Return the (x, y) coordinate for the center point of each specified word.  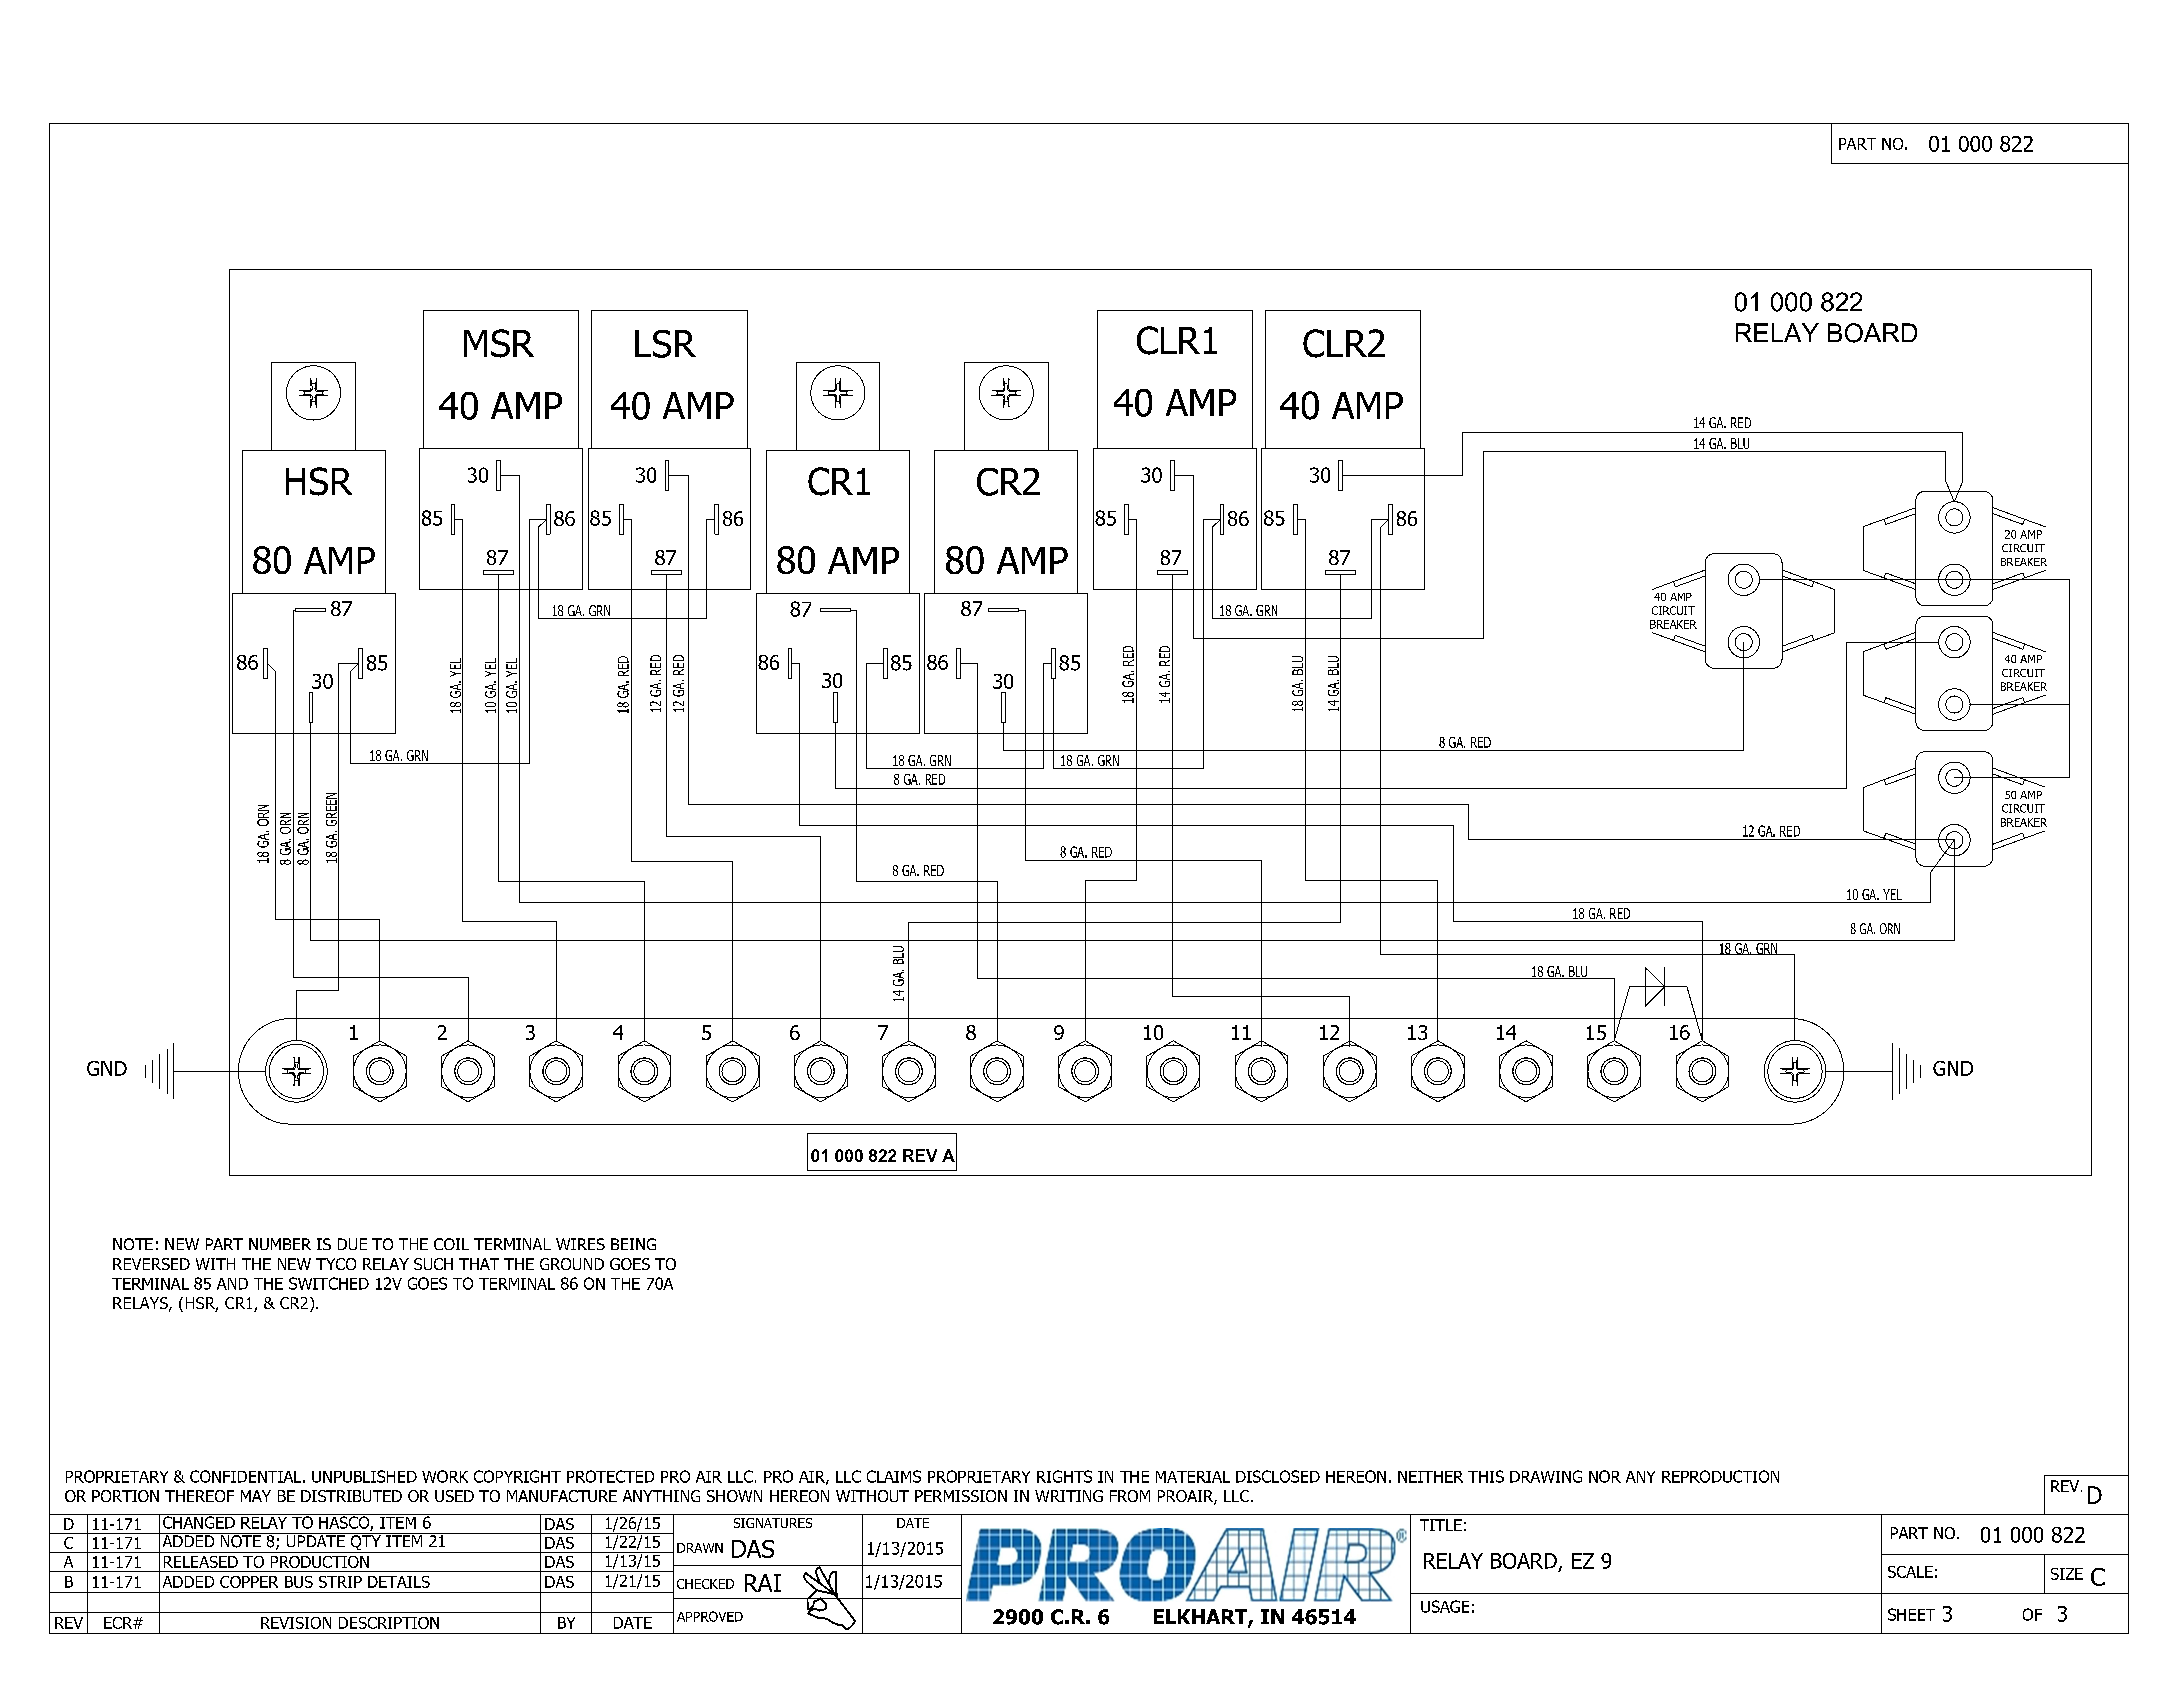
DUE (352, 1244)
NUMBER (280, 1244)
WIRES (580, 1244)
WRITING (1069, 1496)
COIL (451, 1244)
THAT (479, 1264)
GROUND (572, 1264)
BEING (633, 1244)
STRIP (340, 1582)
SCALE (1910, 1572)
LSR (665, 344)
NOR (1605, 1476)
